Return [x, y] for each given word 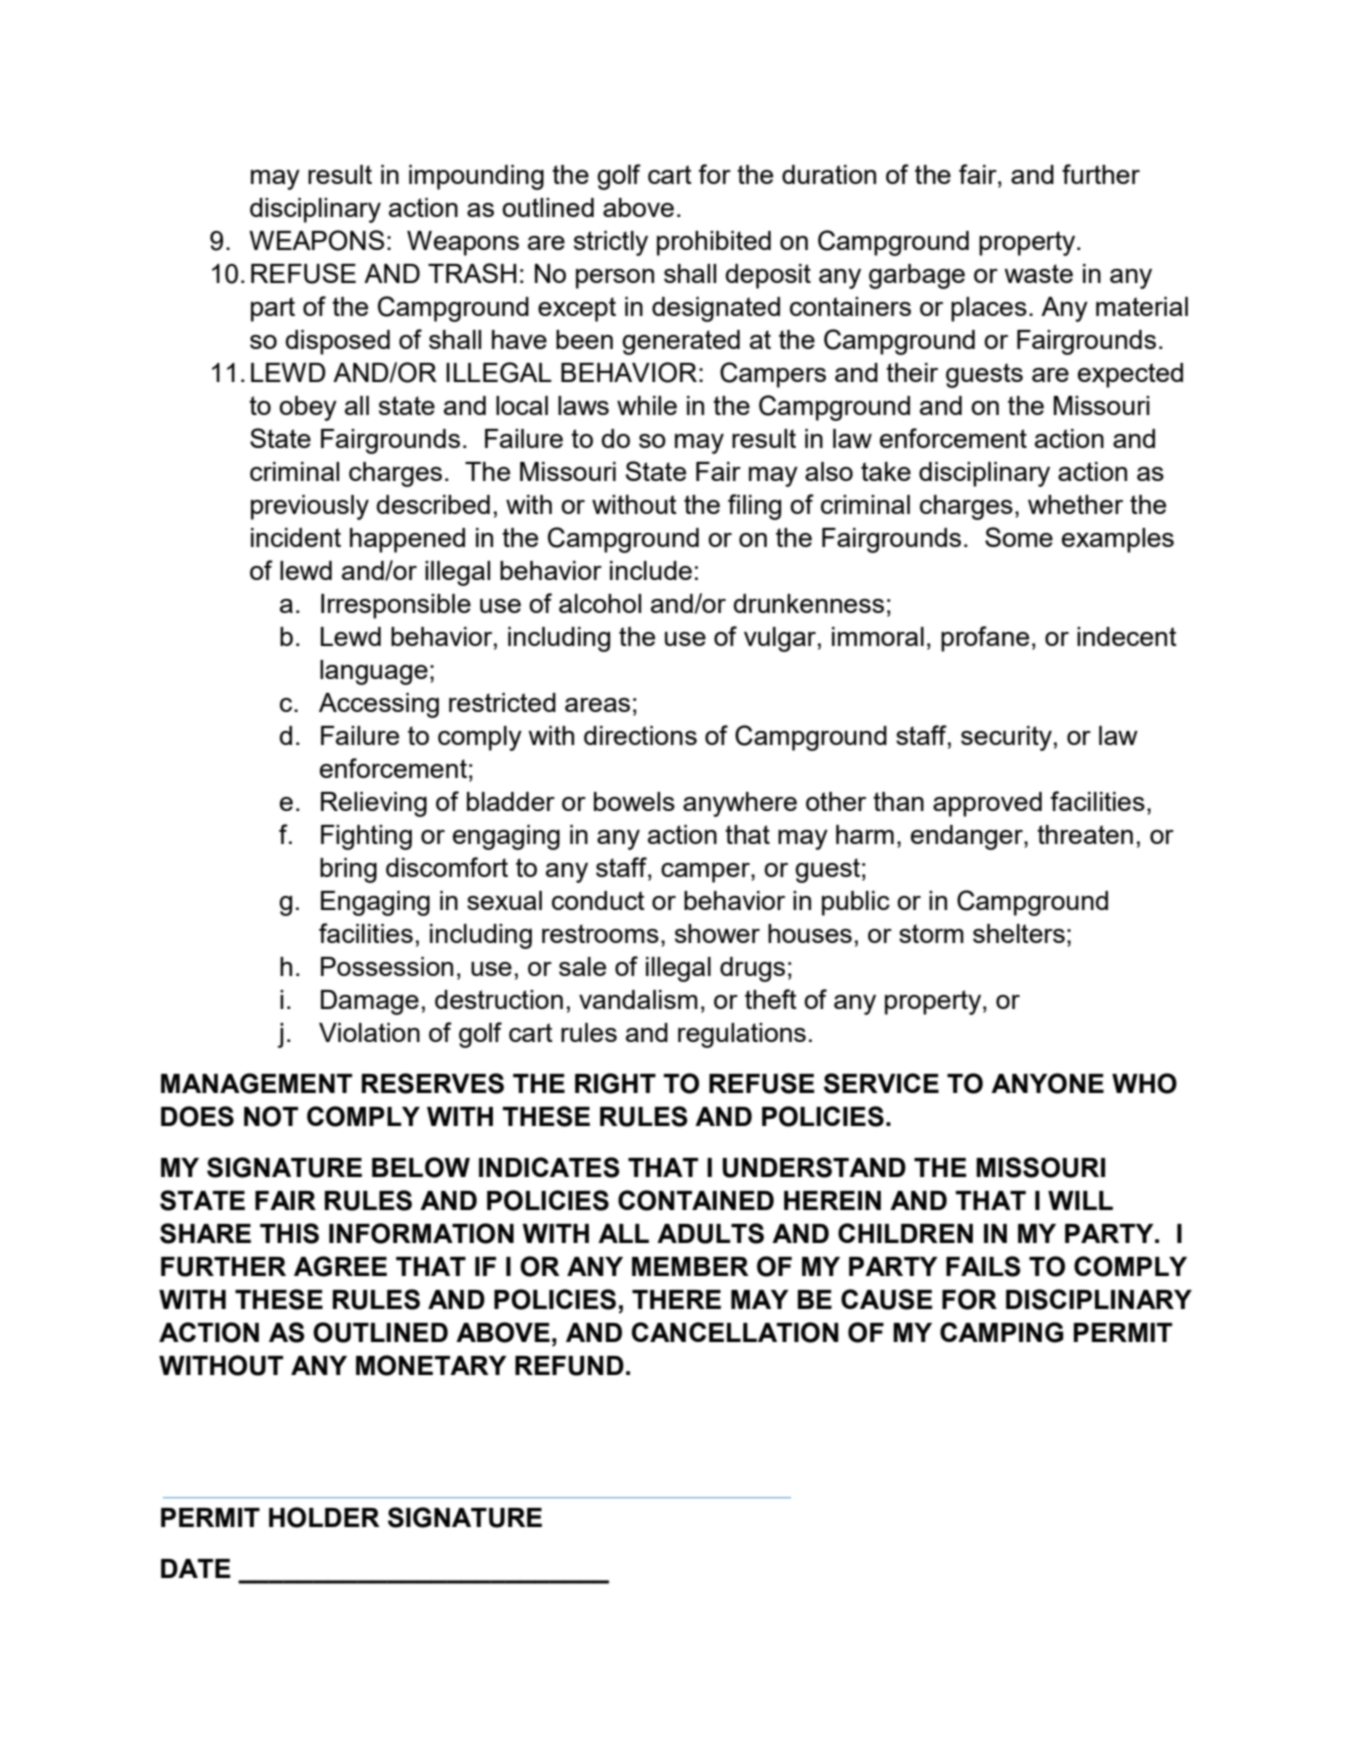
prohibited [714, 243]
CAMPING [1002, 1332]
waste [1038, 273]
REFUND [569, 1366]
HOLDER [324, 1517]
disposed [337, 342]
